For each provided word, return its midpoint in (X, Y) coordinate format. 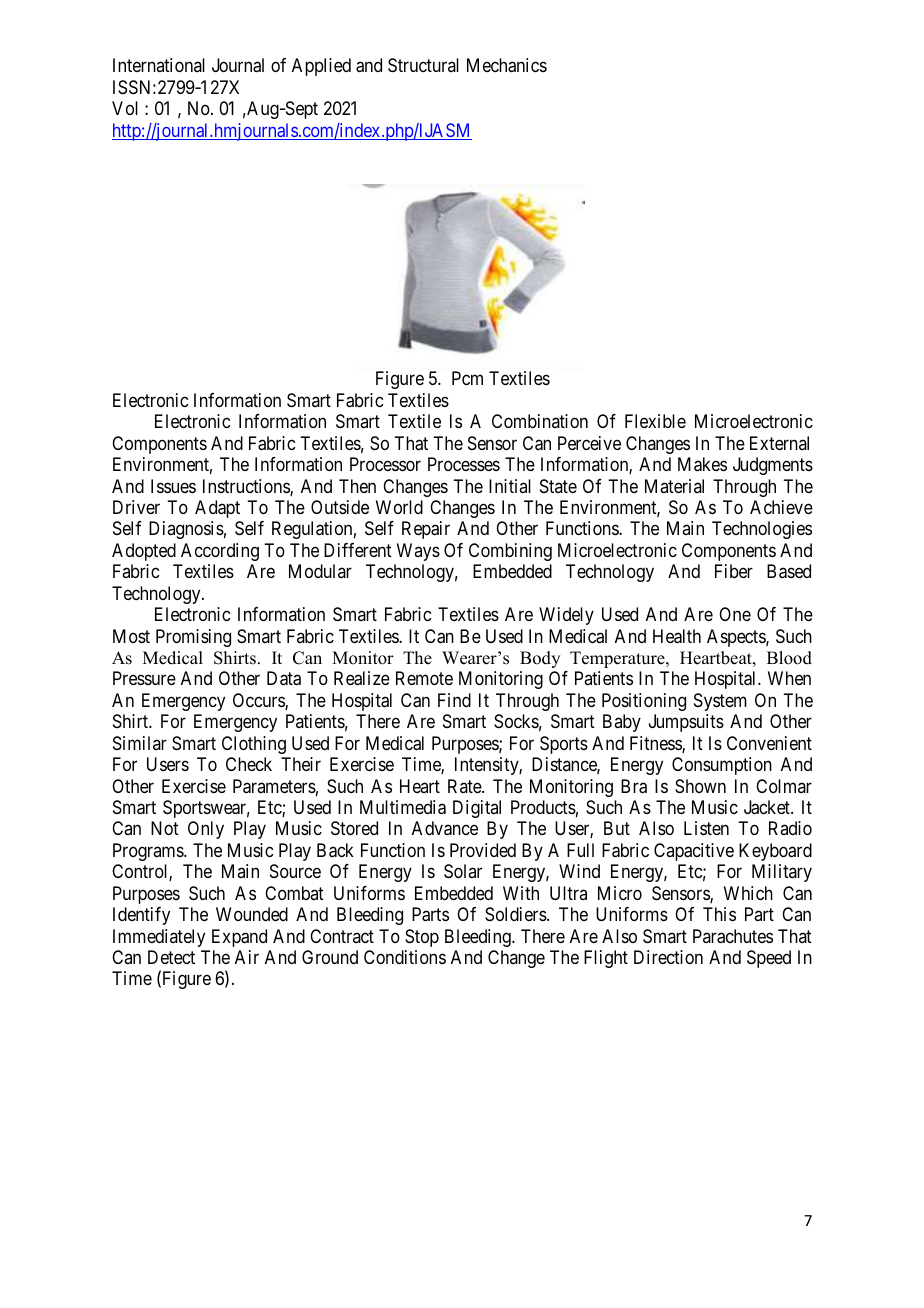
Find (454, 700)
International (159, 65)
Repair (426, 530)
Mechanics (507, 65)
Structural (423, 65)
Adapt (217, 509)
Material (674, 486)
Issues (173, 486)
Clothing (254, 745)
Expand (239, 938)
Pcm (467, 378)
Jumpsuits (686, 723)
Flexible (655, 421)
